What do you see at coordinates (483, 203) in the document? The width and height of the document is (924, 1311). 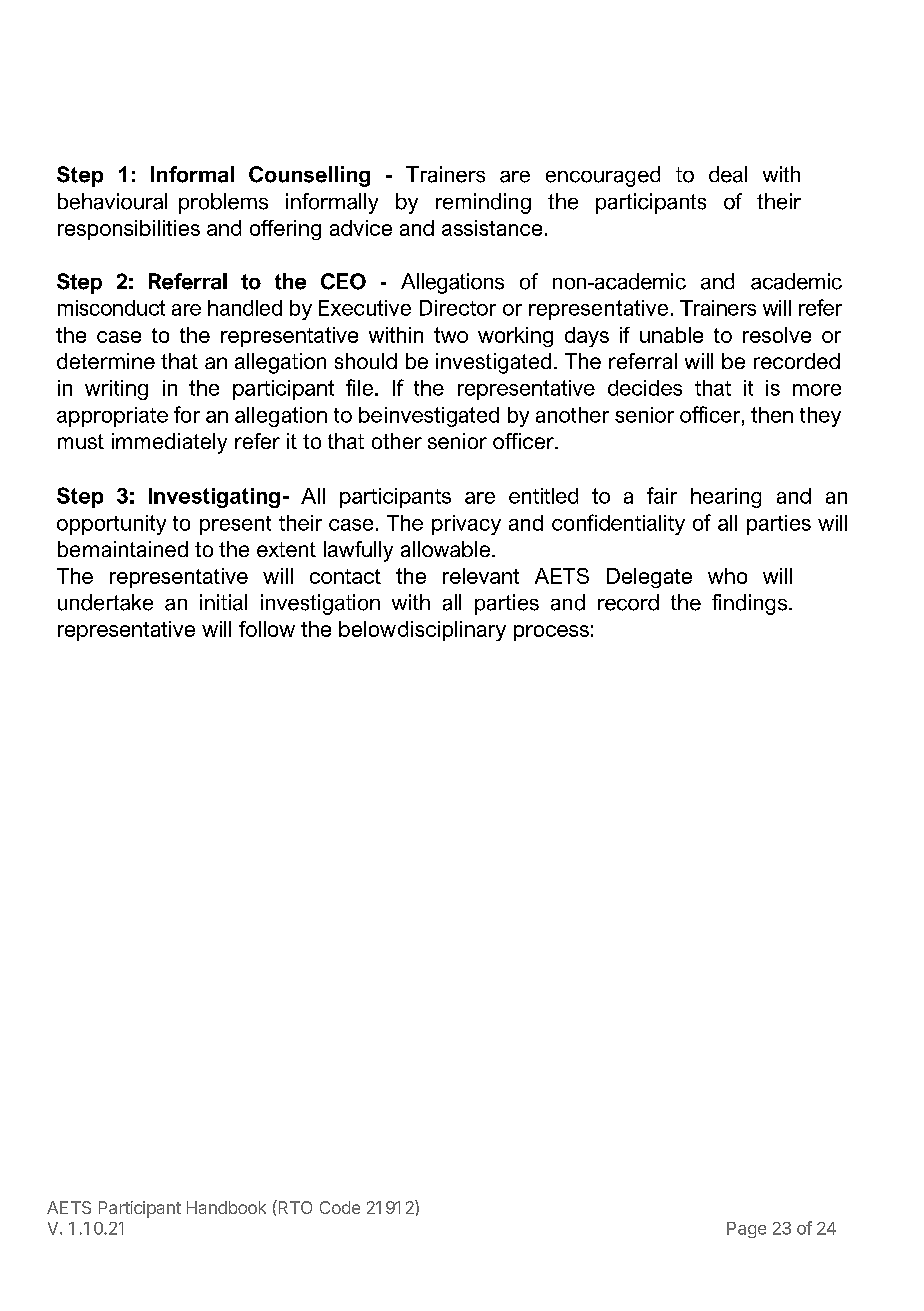 I see `reminding` at bounding box center [483, 203].
